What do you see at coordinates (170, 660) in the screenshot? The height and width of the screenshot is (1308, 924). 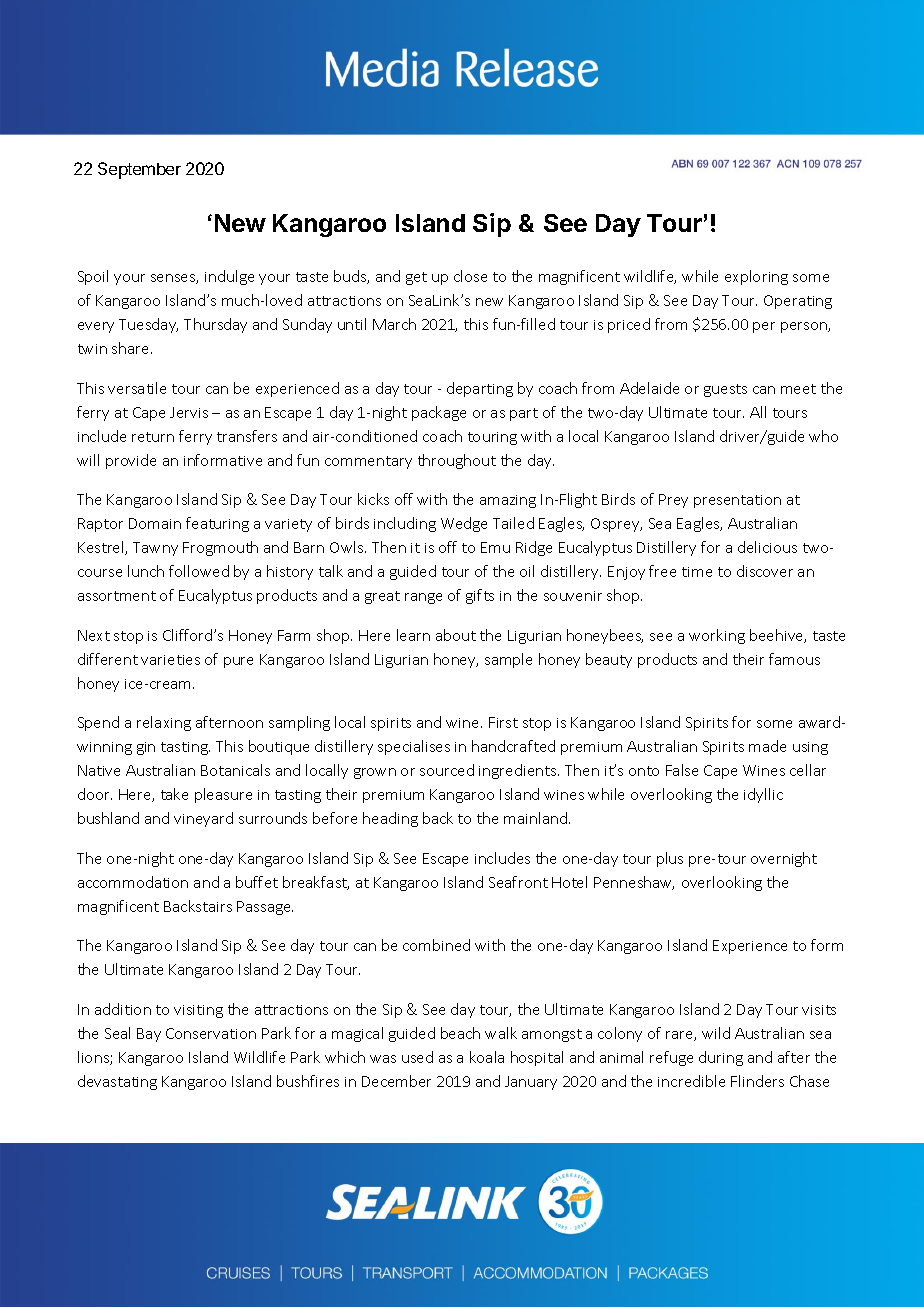 I see `varieties` at bounding box center [170, 660].
